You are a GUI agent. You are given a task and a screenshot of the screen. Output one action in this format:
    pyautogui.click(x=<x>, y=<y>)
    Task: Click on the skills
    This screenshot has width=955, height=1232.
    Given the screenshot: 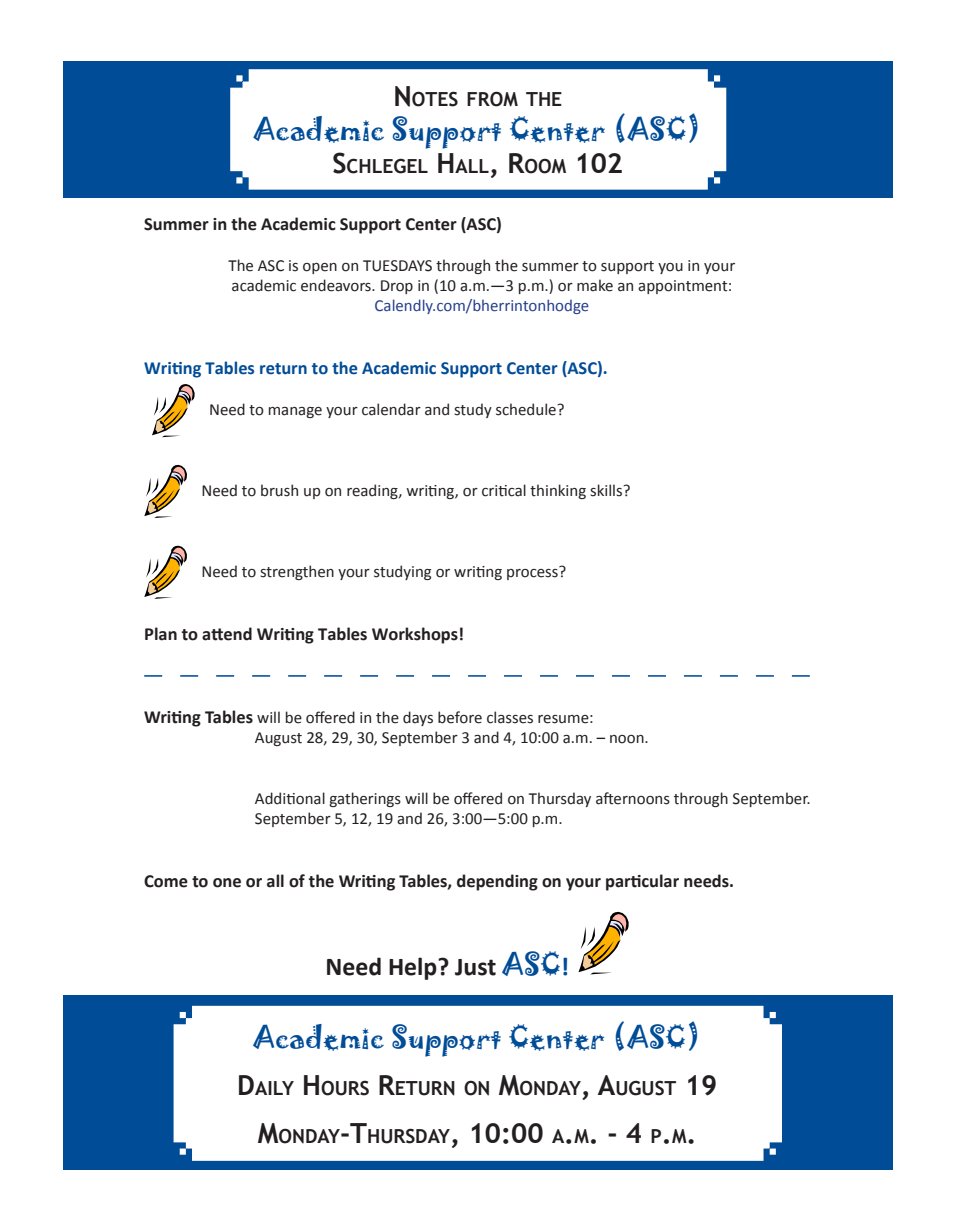 What is the action you would take?
    pyautogui.click(x=607, y=490)
